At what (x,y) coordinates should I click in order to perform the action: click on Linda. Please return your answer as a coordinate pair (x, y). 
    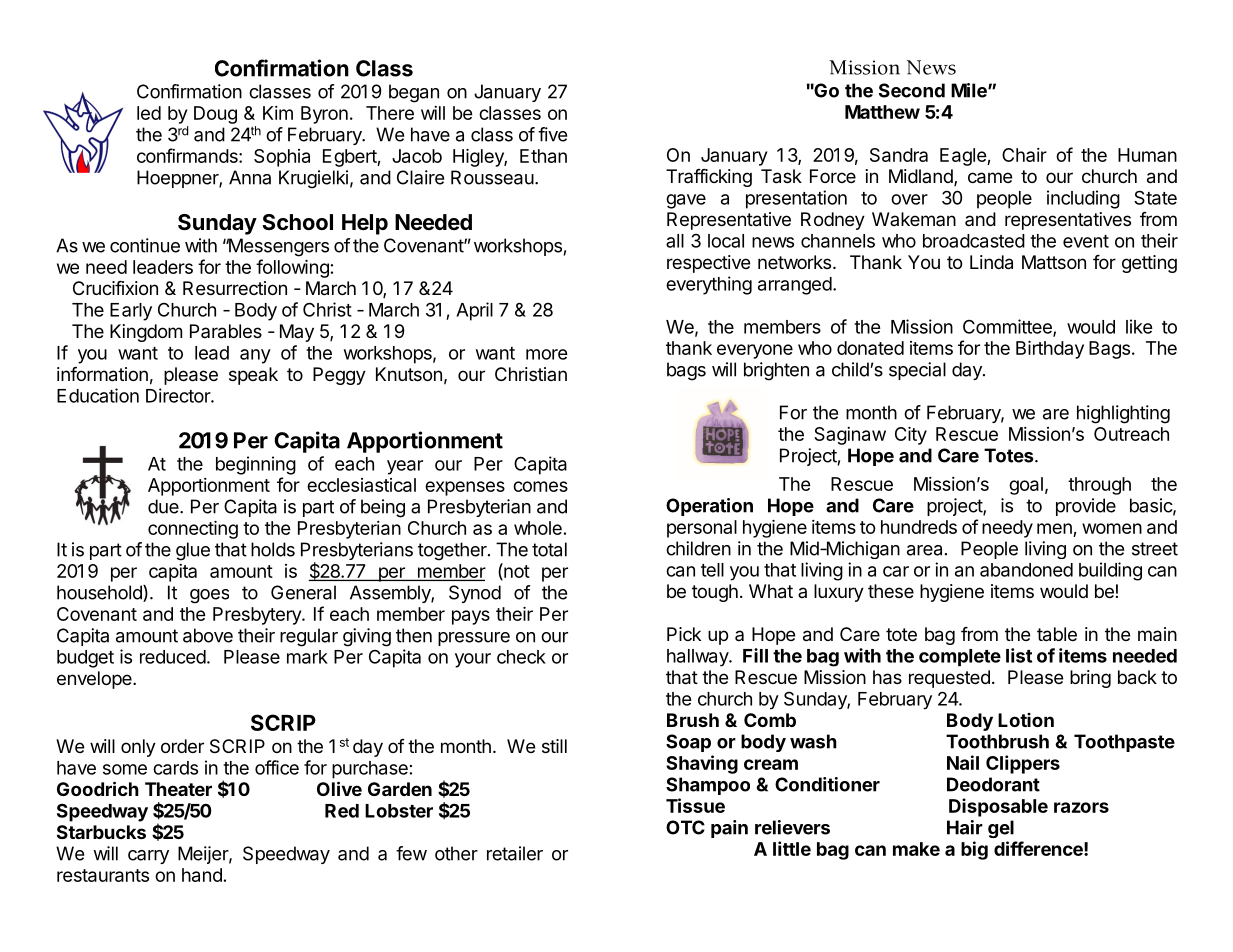
    Looking at the image, I should click on (991, 262).
